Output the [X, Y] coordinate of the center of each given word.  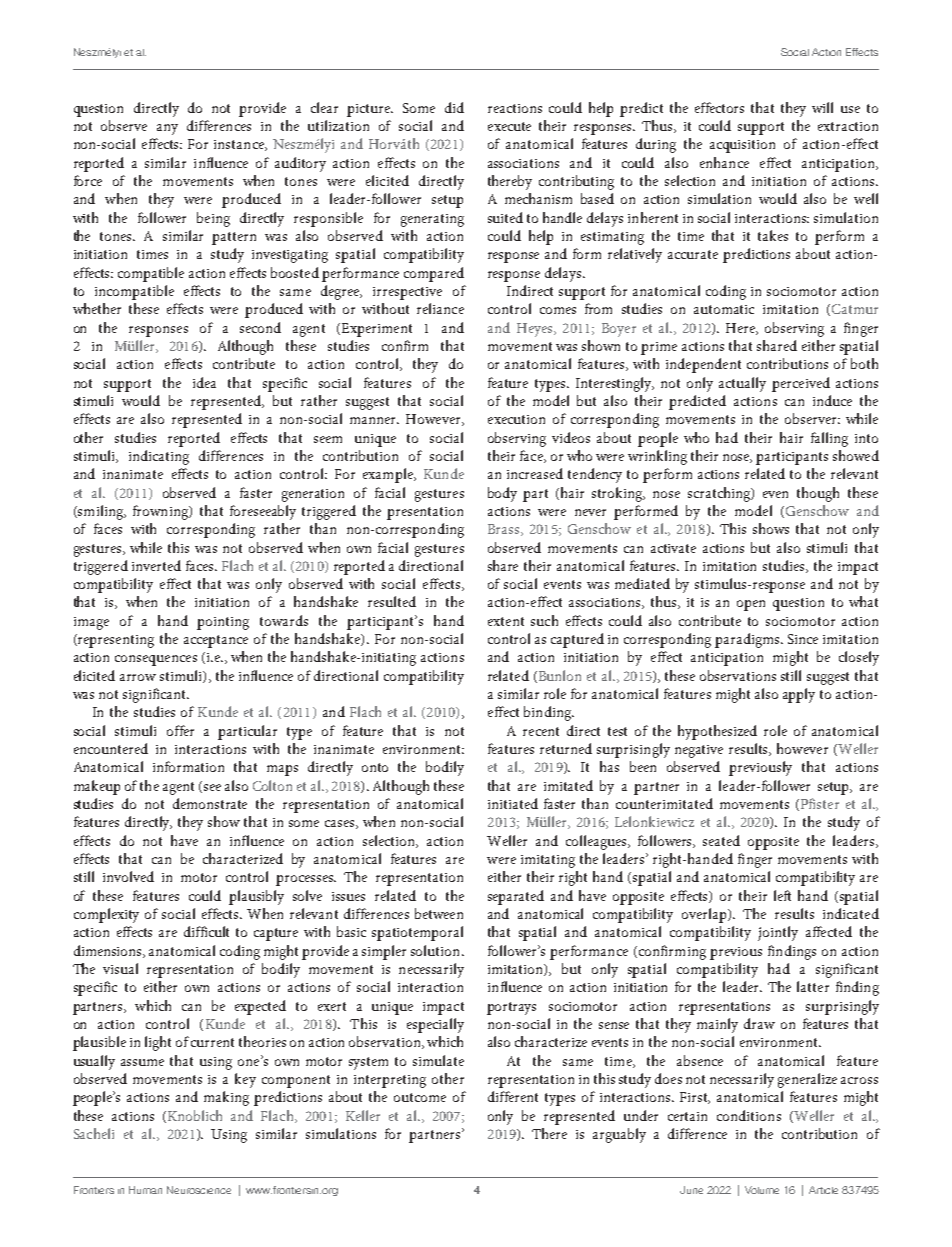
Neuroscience [199, 1190]
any [167, 129]
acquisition [742, 146]
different [513, 1096]
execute [509, 126]
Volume [762, 1190]
